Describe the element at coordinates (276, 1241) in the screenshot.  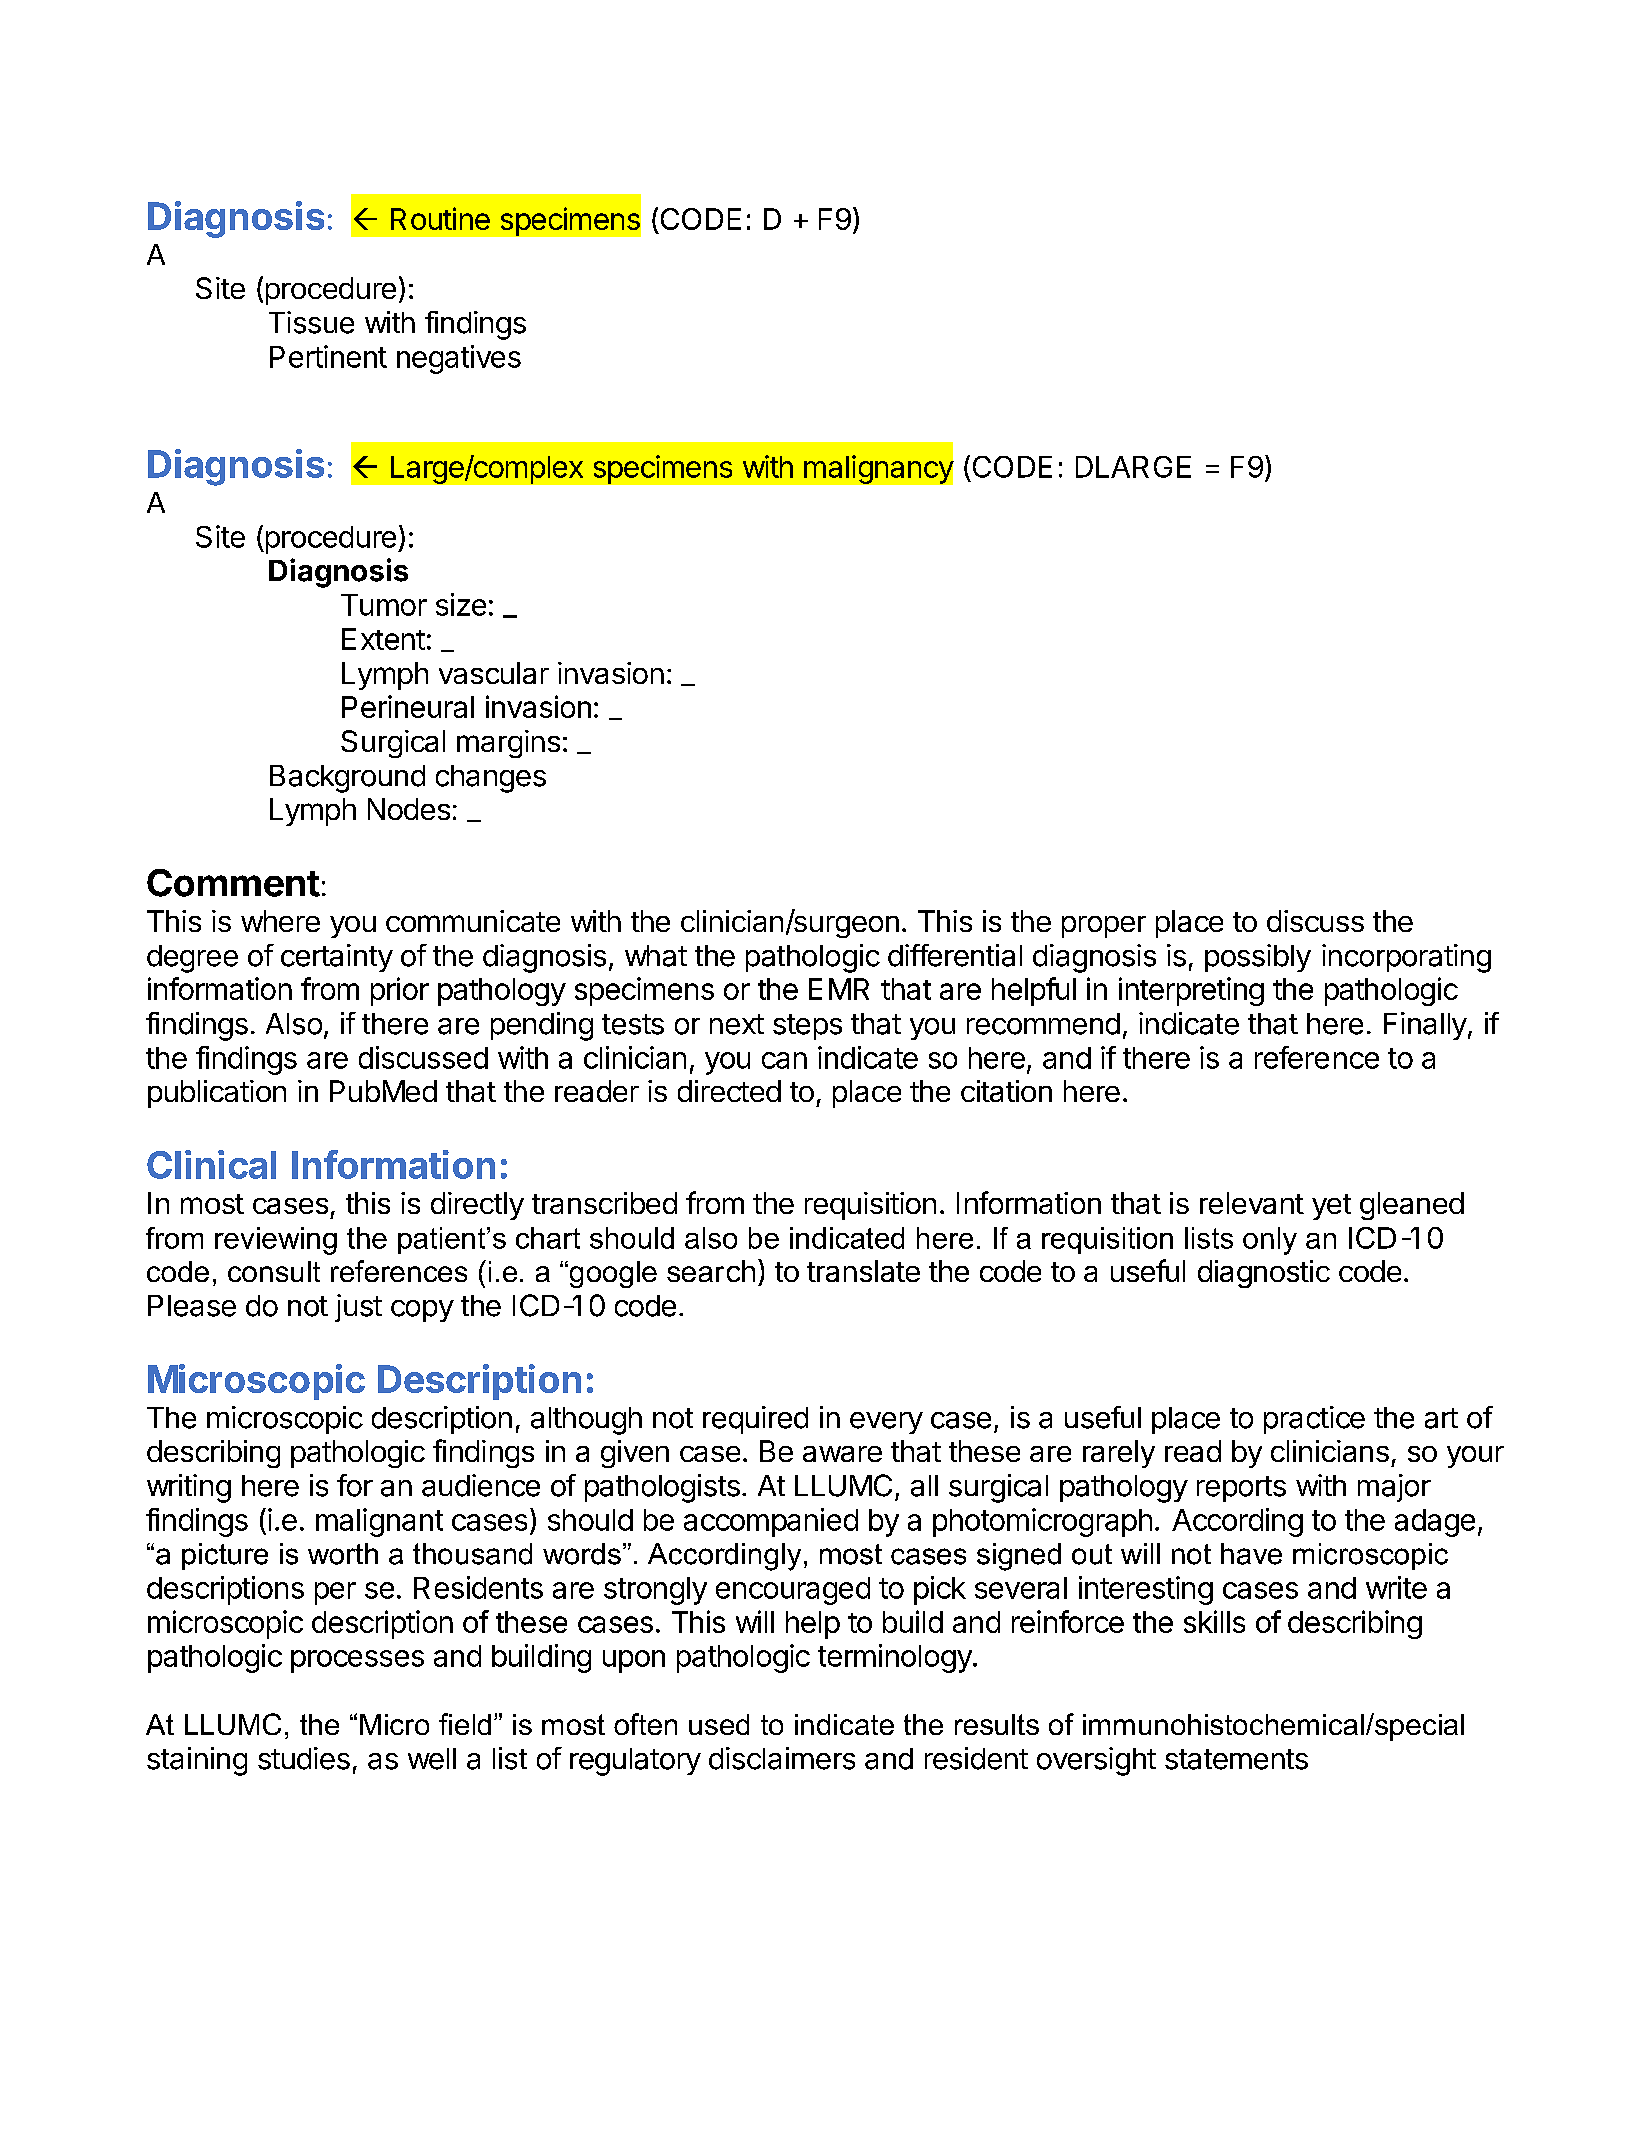
I see `reviewing` at that location.
